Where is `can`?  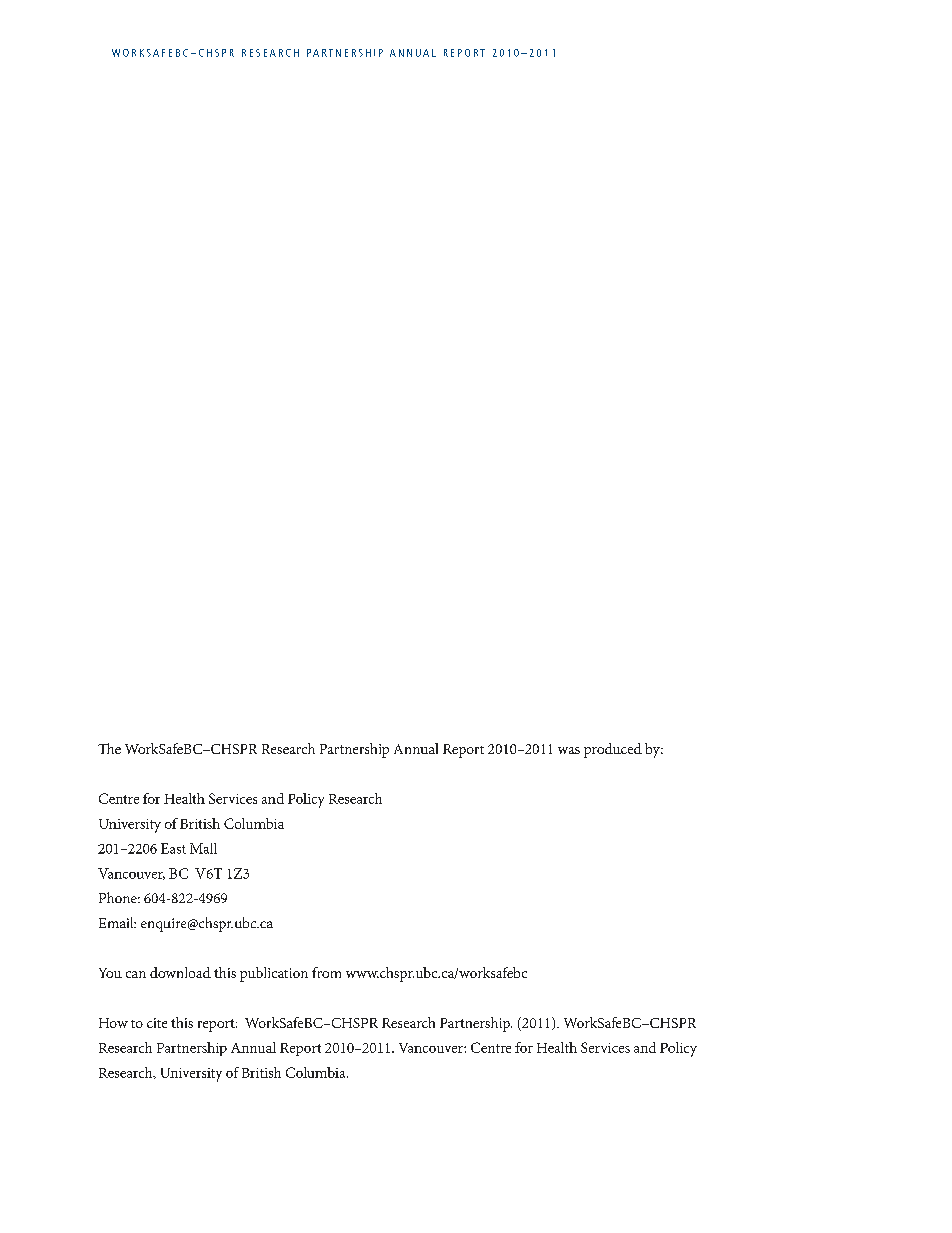
can is located at coordinates (136, 974).
